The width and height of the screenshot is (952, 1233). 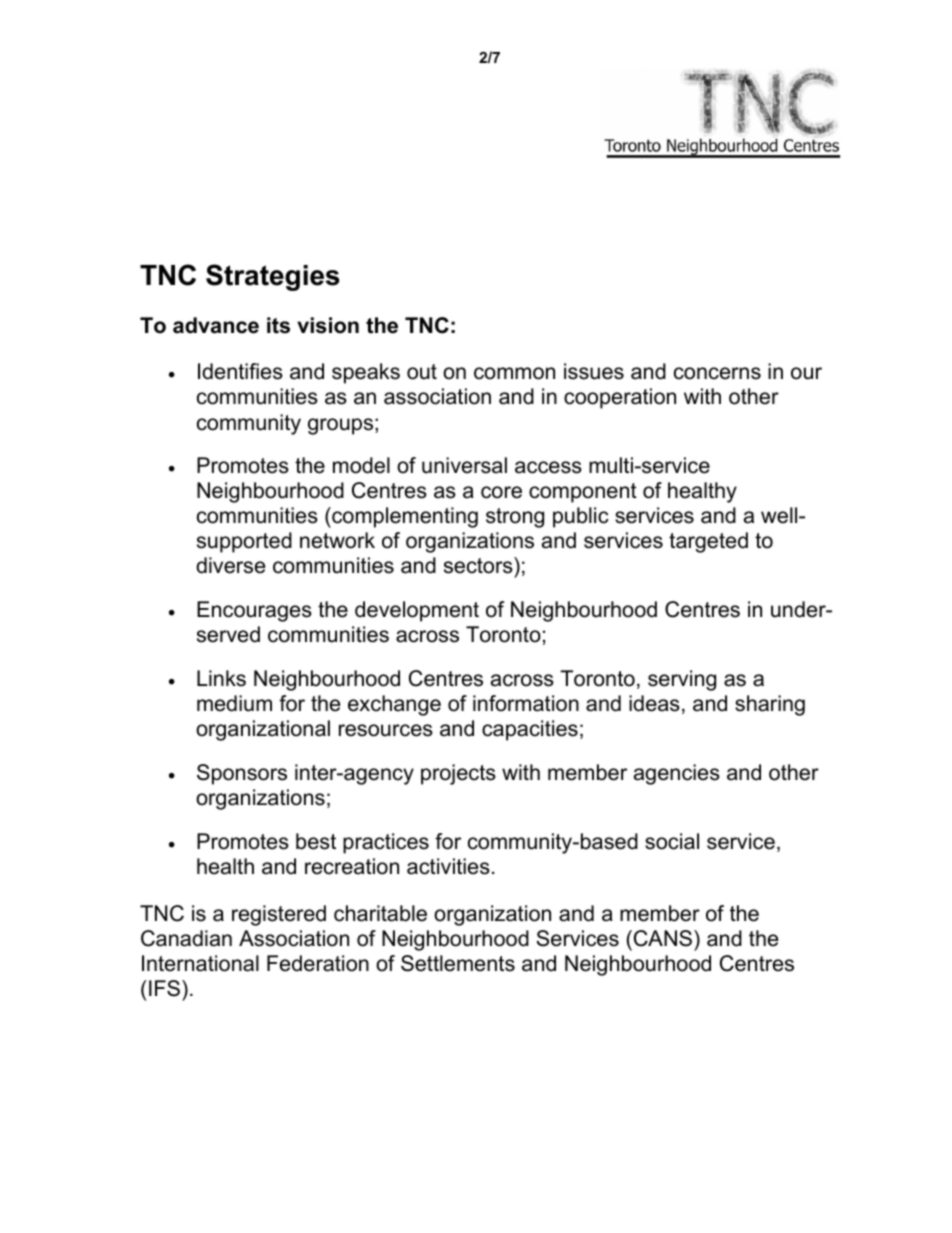 I want to click on out, so click(x=422, y=372).
